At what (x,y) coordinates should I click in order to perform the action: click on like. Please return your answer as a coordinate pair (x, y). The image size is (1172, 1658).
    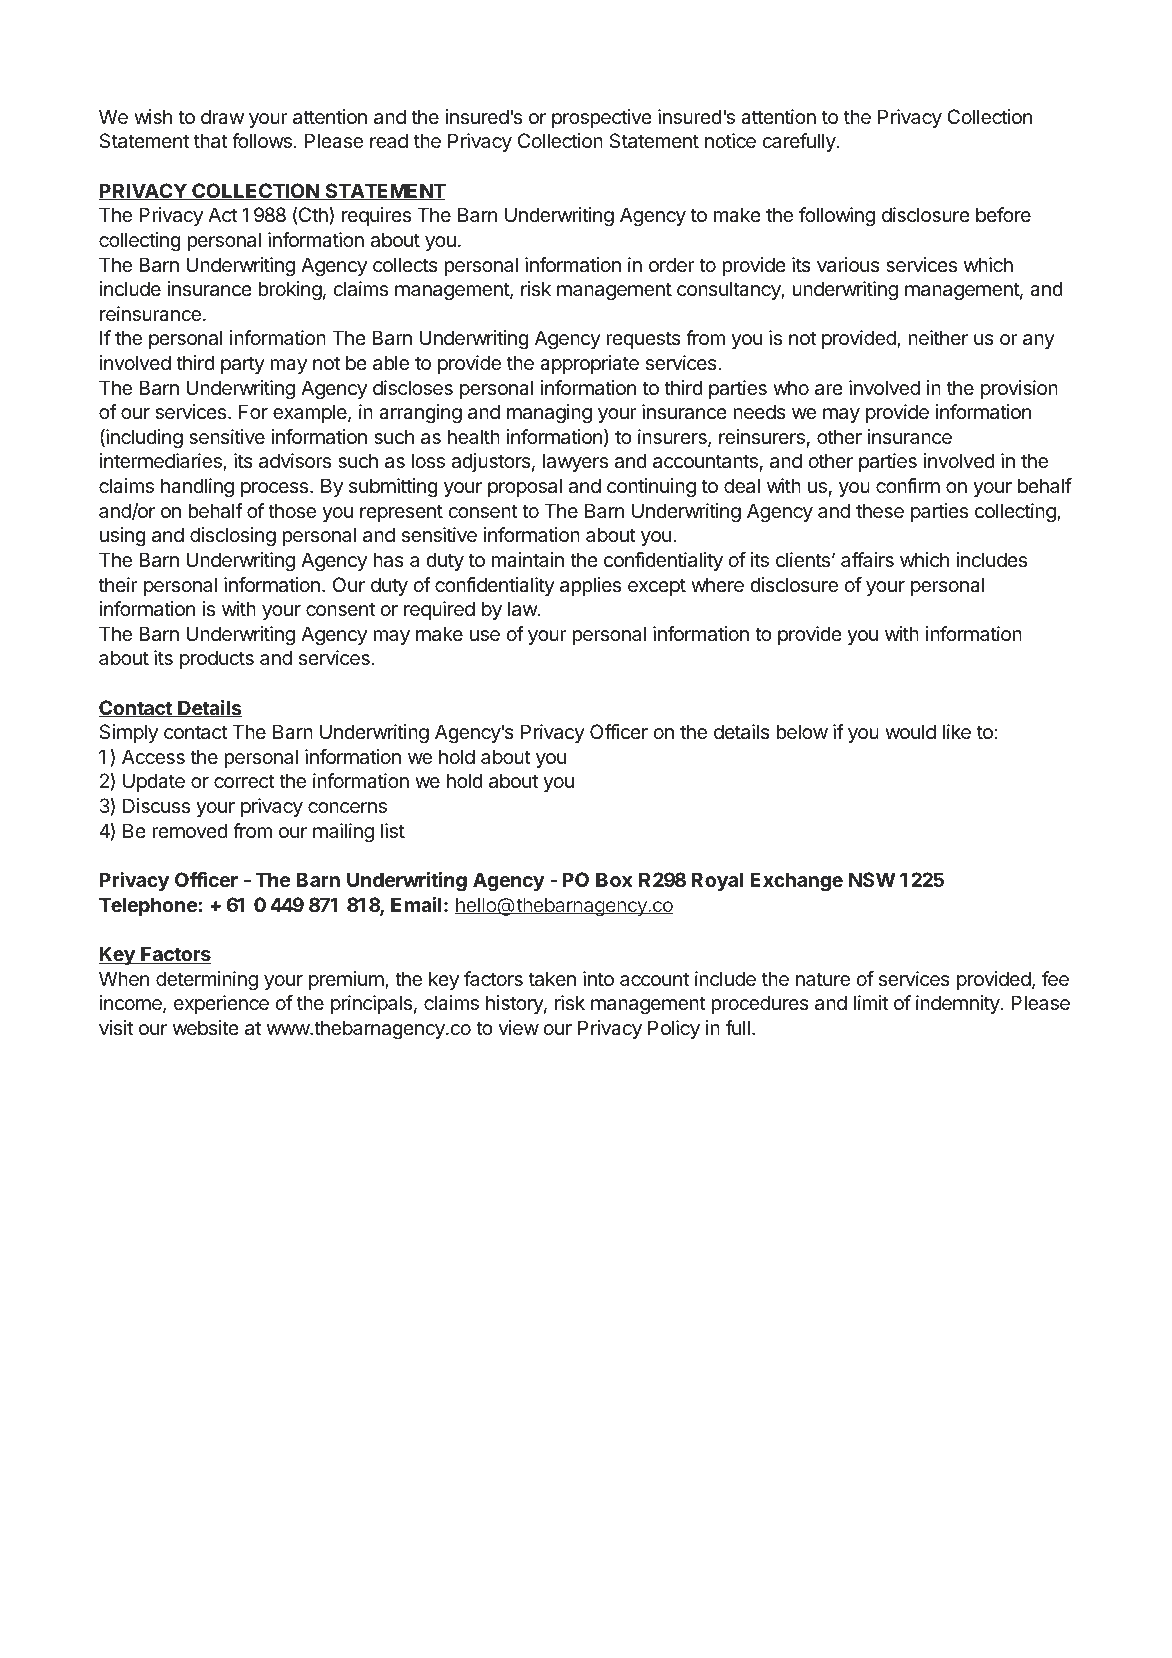
    Looking at the image, I should click on (957, 732).
